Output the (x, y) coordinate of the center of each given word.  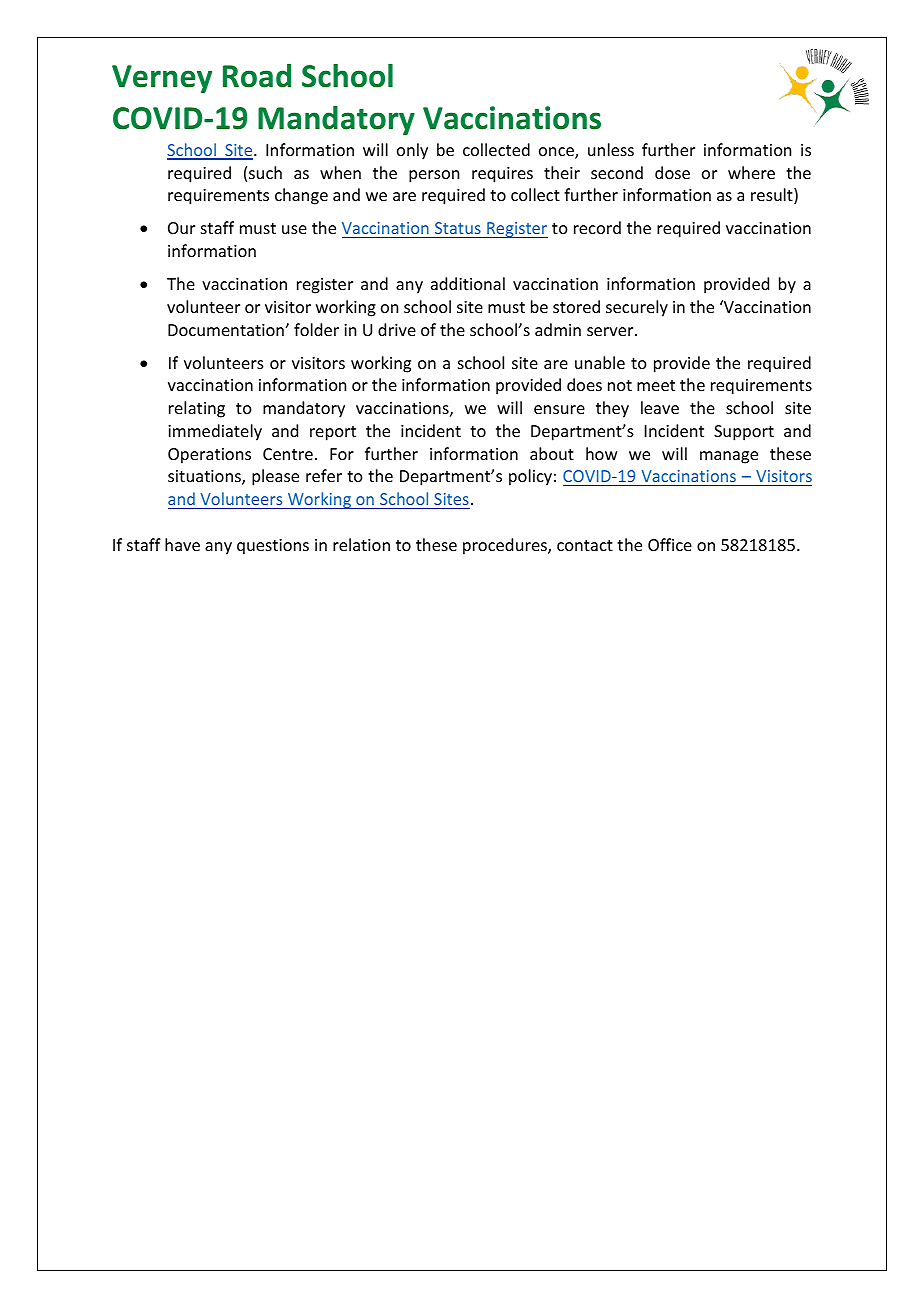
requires (502, 175)
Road (257, 76)
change (301, 196)
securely (637, 308)
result (773, 196)
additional (468, 283)
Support (744, 433)
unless (611, 149)
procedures (506, 546)
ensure (559, 409)
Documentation (227, 330)
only (412, 151)
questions (273, 547)
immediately (215, 432)
